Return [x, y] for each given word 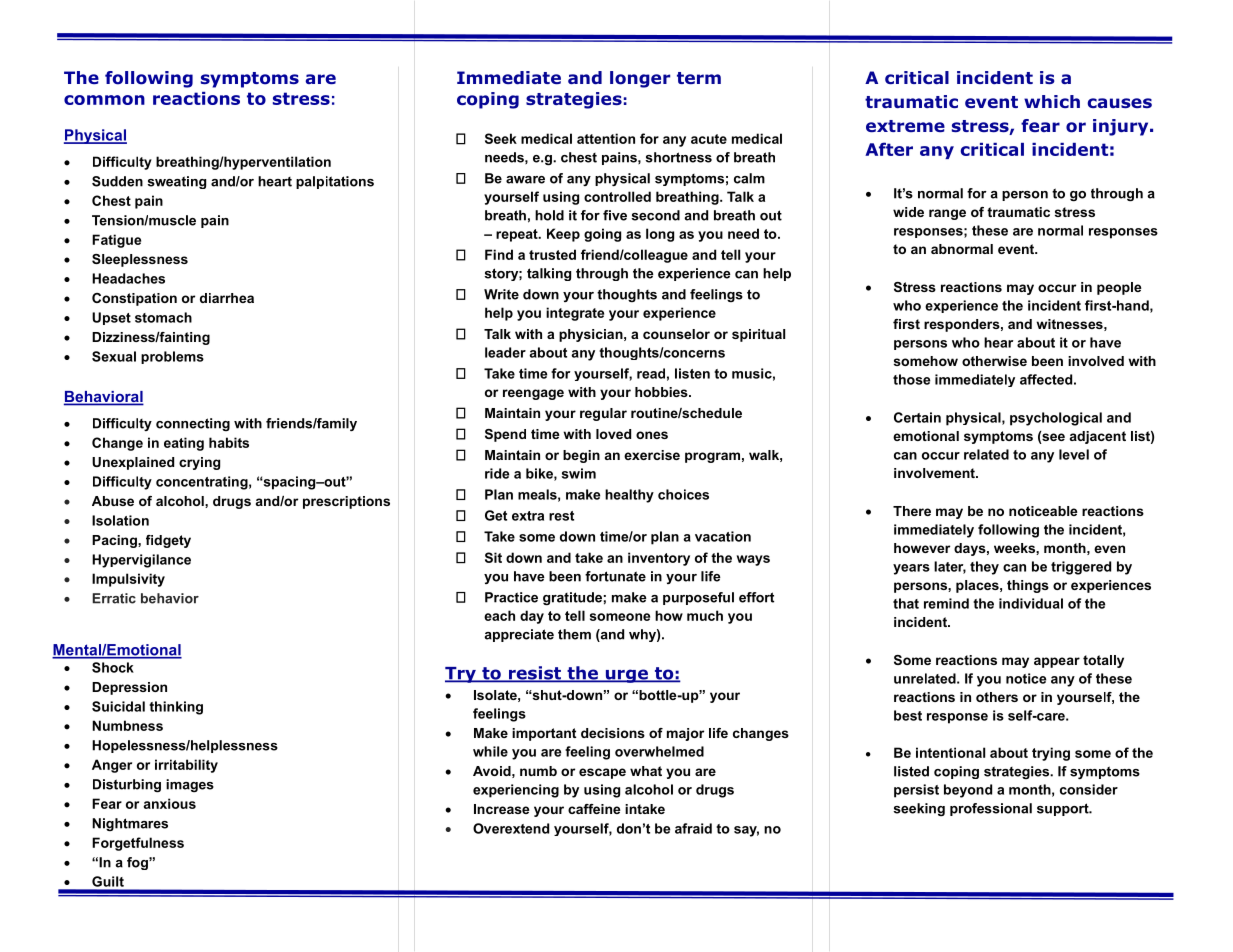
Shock [113, 667]
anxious [169, 803]
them [574, 634]
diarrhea [227, 298]
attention [606, 138]
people [1119, 288]
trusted [552, 254]
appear [1057, 662]
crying [199, 463]
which [1052, 101]
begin [581, 456]
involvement [935, 473]
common [104, 100]
